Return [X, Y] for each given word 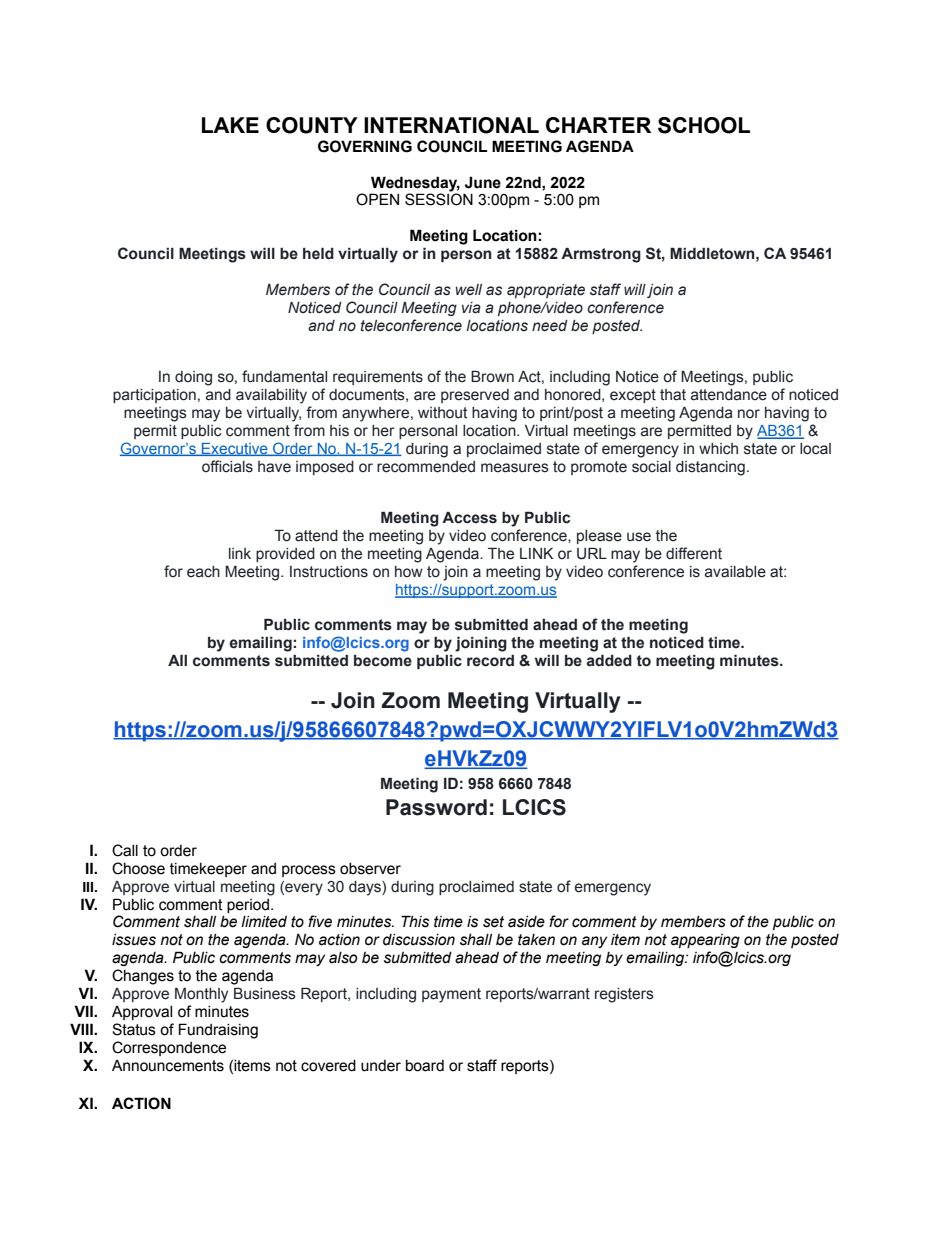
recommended [426, 467]
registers [624, 995]
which [718, 449]
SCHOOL [704, 125]
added [609, 661]
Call [125, 850]
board [425, 1066]
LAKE [230, 125]
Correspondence [169, 1048]
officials [227, 466]
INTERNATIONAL [451, 125]
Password [436, 807]
